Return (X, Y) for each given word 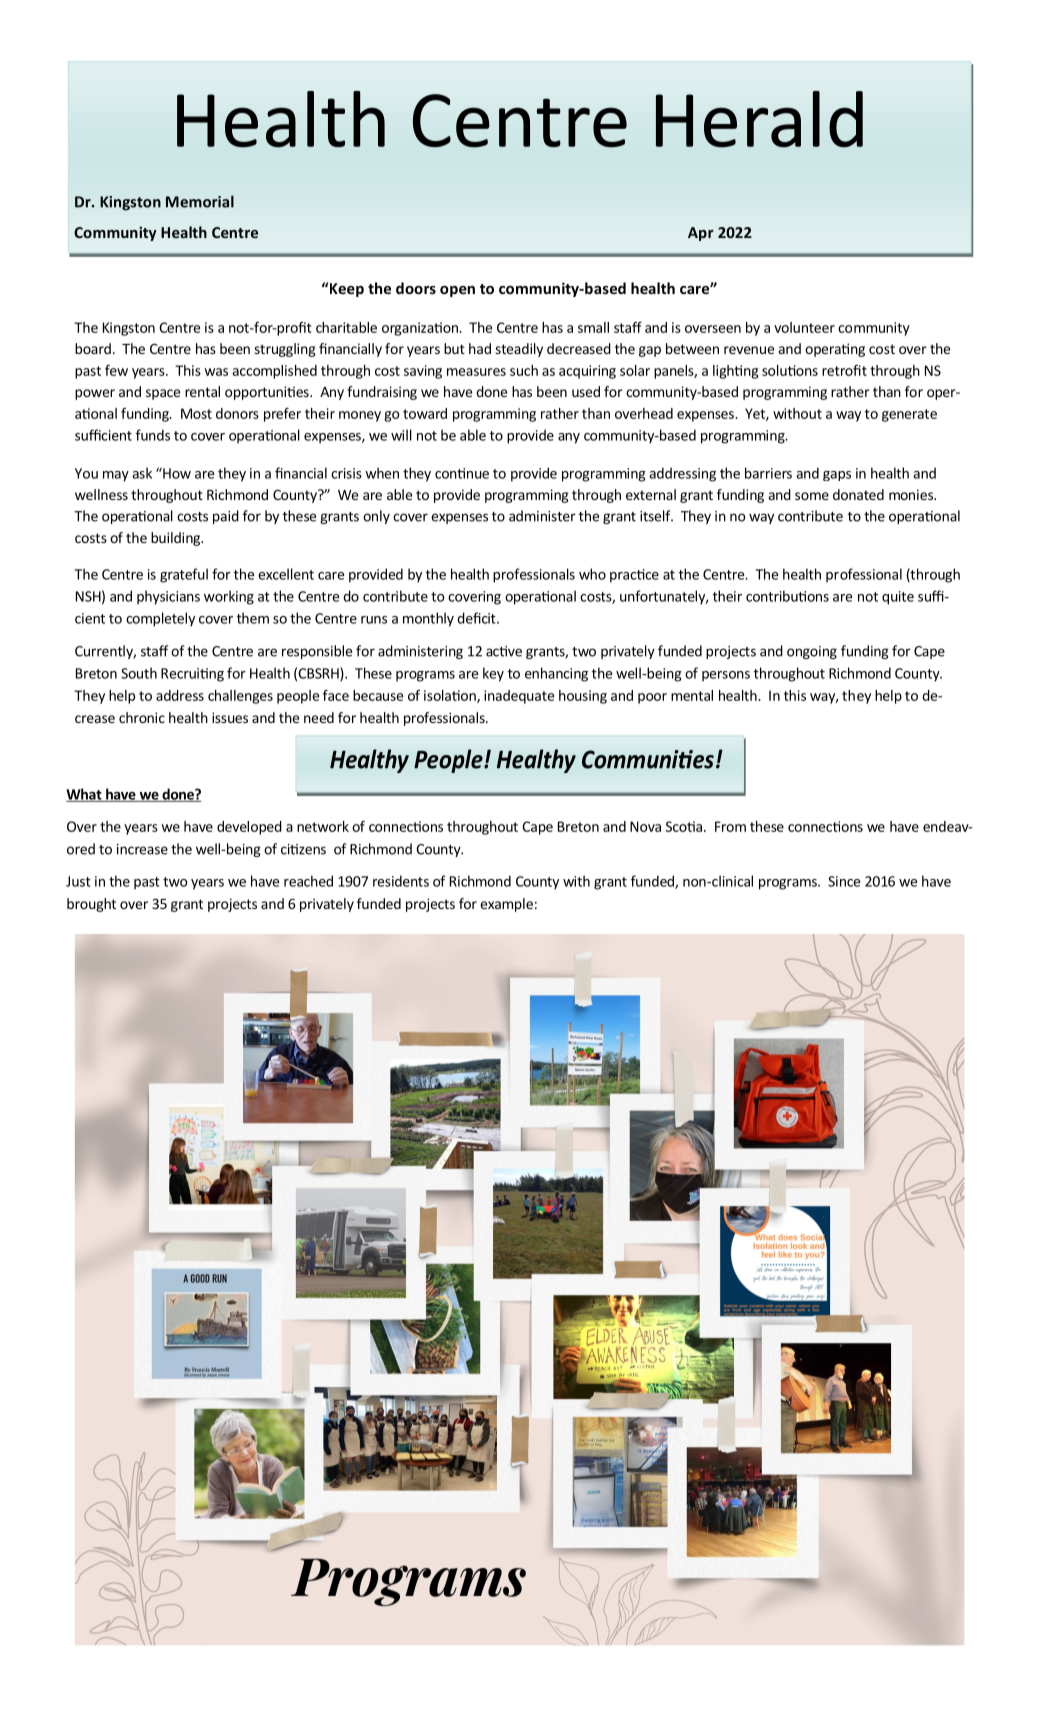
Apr (701, 234)
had (480, 348)
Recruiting (192, 675)
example (506, 905)
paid (226, 517)
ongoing (812, 652)
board (93, 348)
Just (78, 881)
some (812, 496)
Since (844, 881)
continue (462, 473)
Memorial (200, 201)
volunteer (804, 327)
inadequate (519, 697)
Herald (759, 119)
